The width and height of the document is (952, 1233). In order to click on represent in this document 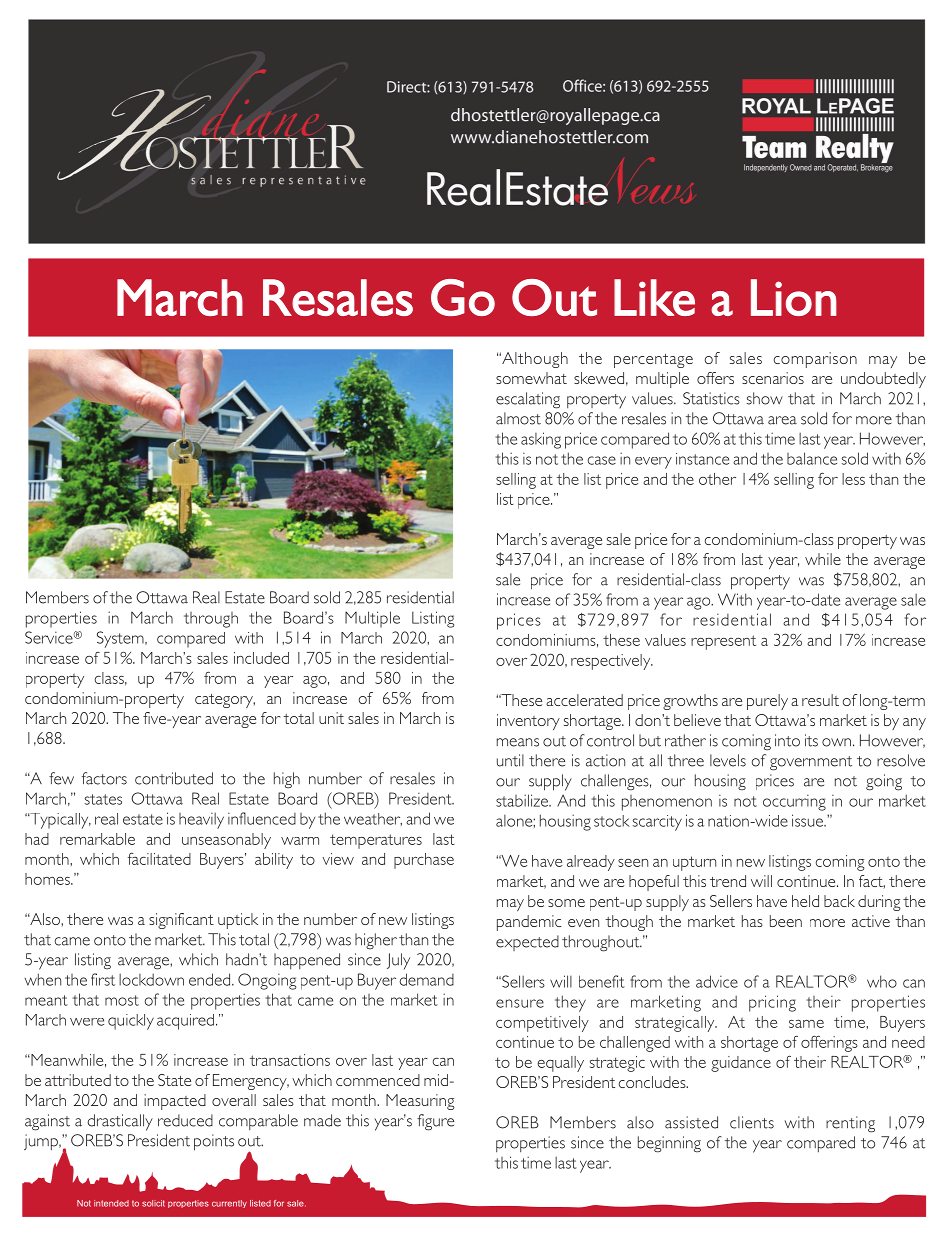, I will do `click(723, 642)`.
